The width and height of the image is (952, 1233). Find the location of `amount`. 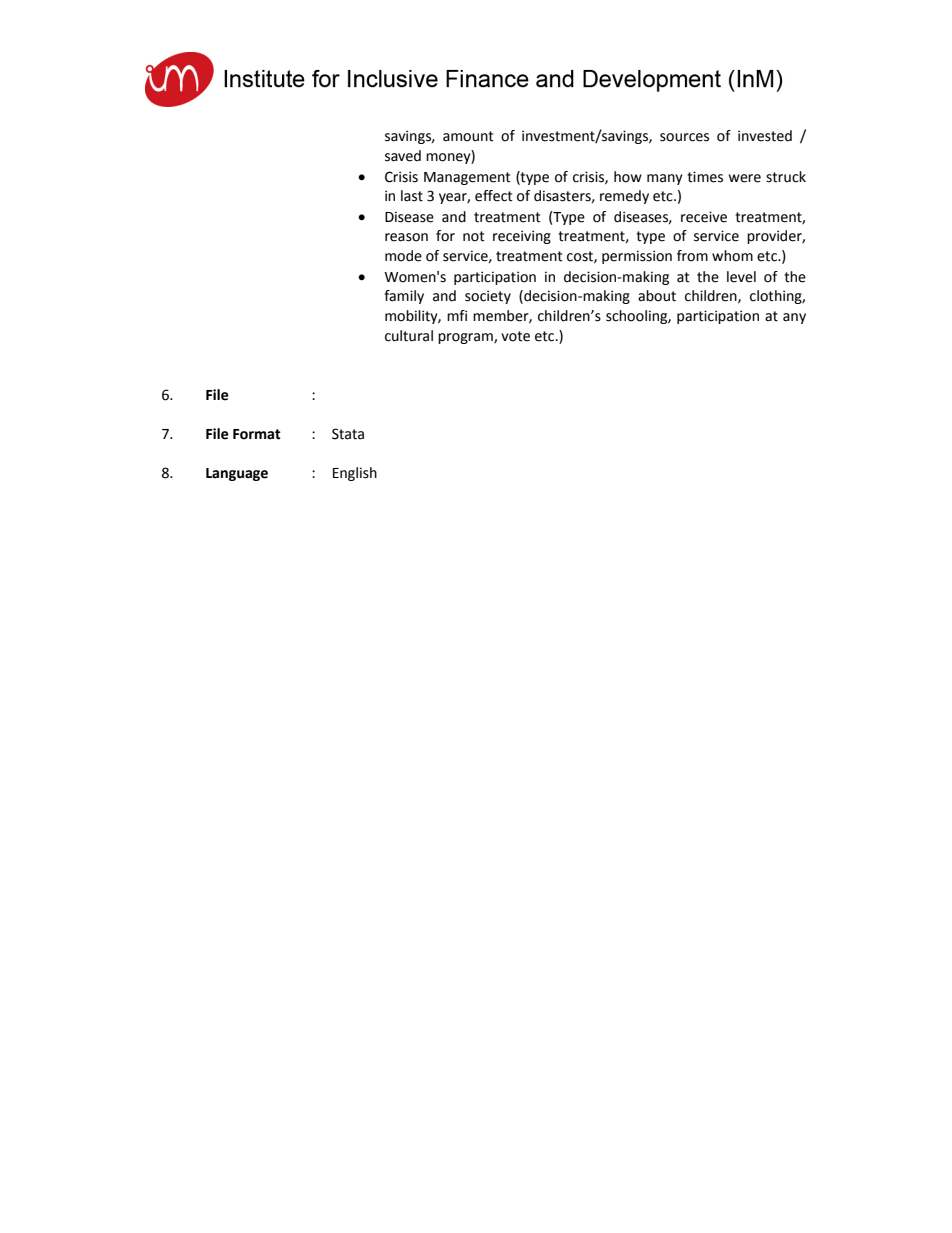

amount is located at coordinates (468, 136).
